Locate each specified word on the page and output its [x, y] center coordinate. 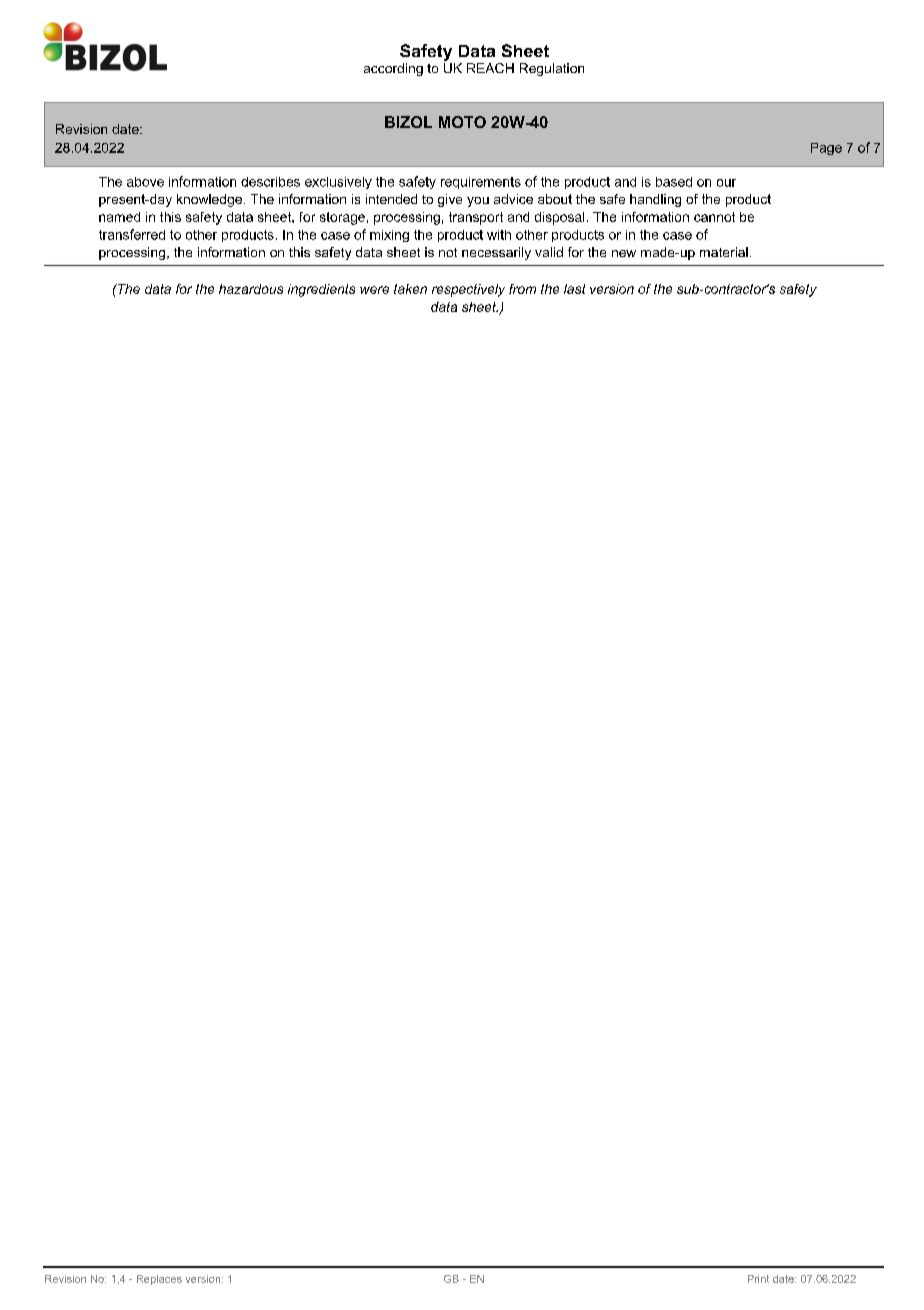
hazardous [251, 289]
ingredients [321, 290]
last [574, 289]
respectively [468, 290]
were [374, 290]
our [726, 183]
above [145, 182]
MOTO [462, 122]
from [522, 289]
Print [758, 1279]
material [724, 252]
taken [410, 289]
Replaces [159, 1280]
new [624, 253]
